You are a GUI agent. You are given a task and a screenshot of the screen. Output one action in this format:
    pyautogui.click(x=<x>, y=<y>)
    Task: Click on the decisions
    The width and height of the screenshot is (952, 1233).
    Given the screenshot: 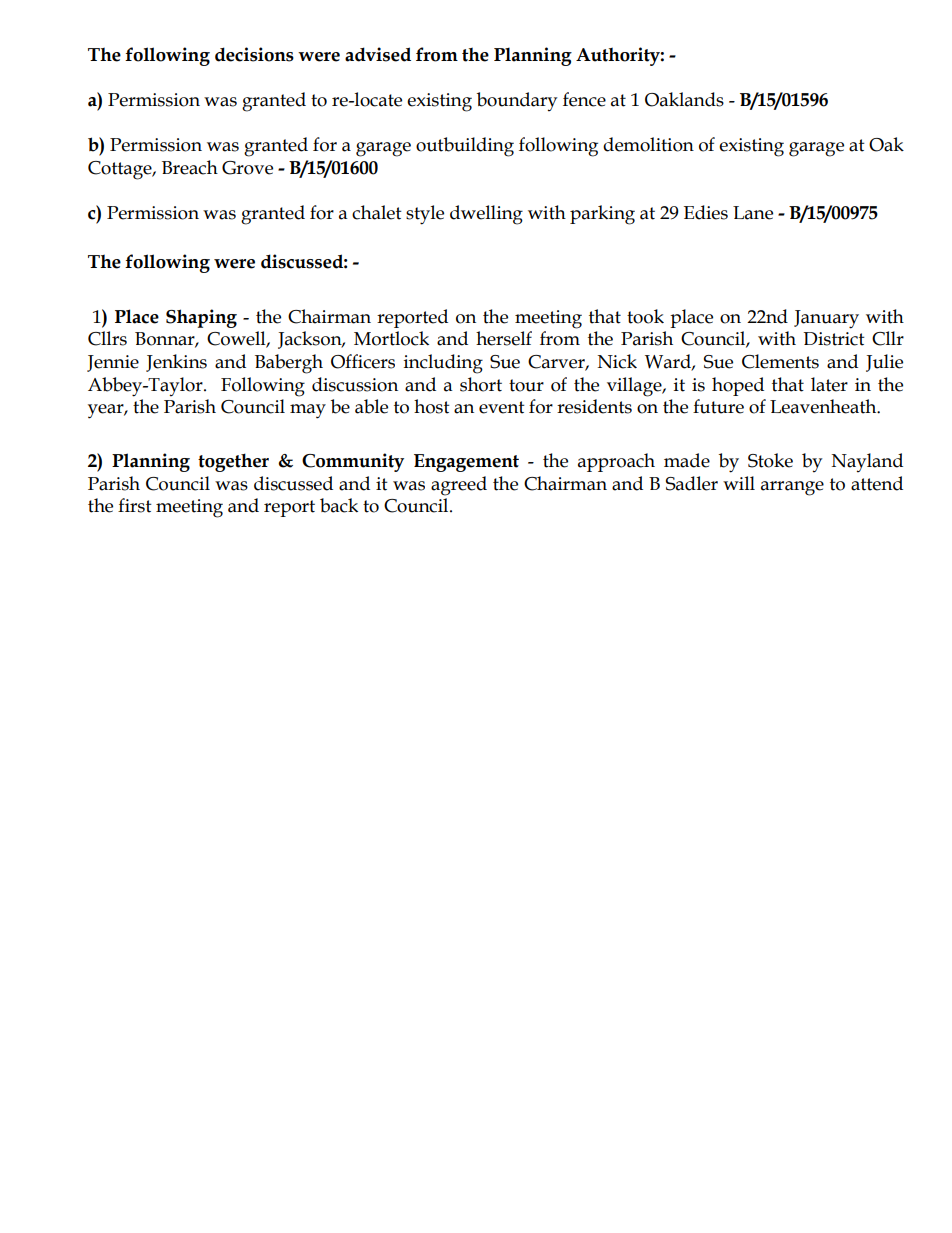 What is the action you would take?
    pyautogui.click(x=254, y=54)
